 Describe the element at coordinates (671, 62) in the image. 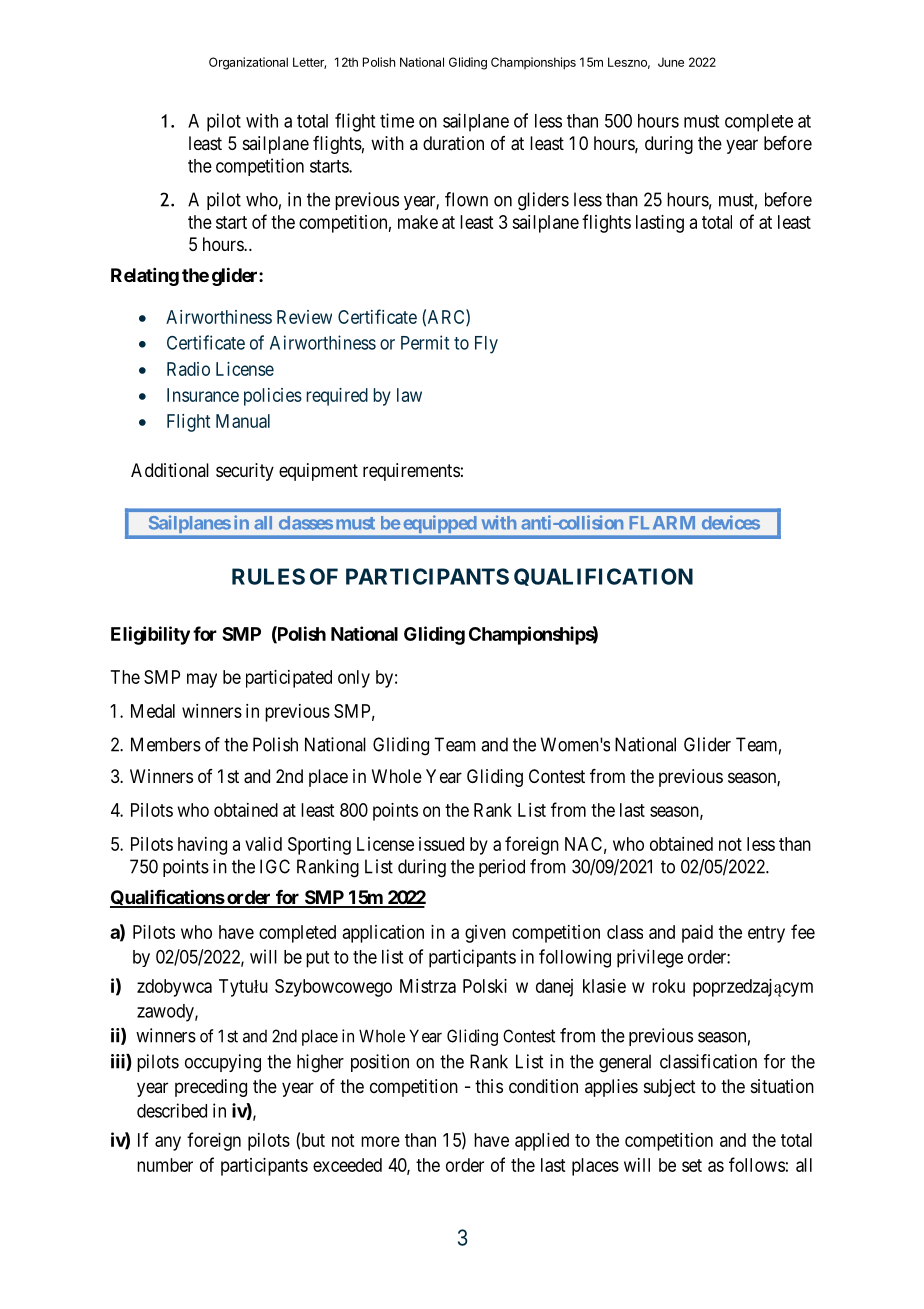

I see `June` at that location.
